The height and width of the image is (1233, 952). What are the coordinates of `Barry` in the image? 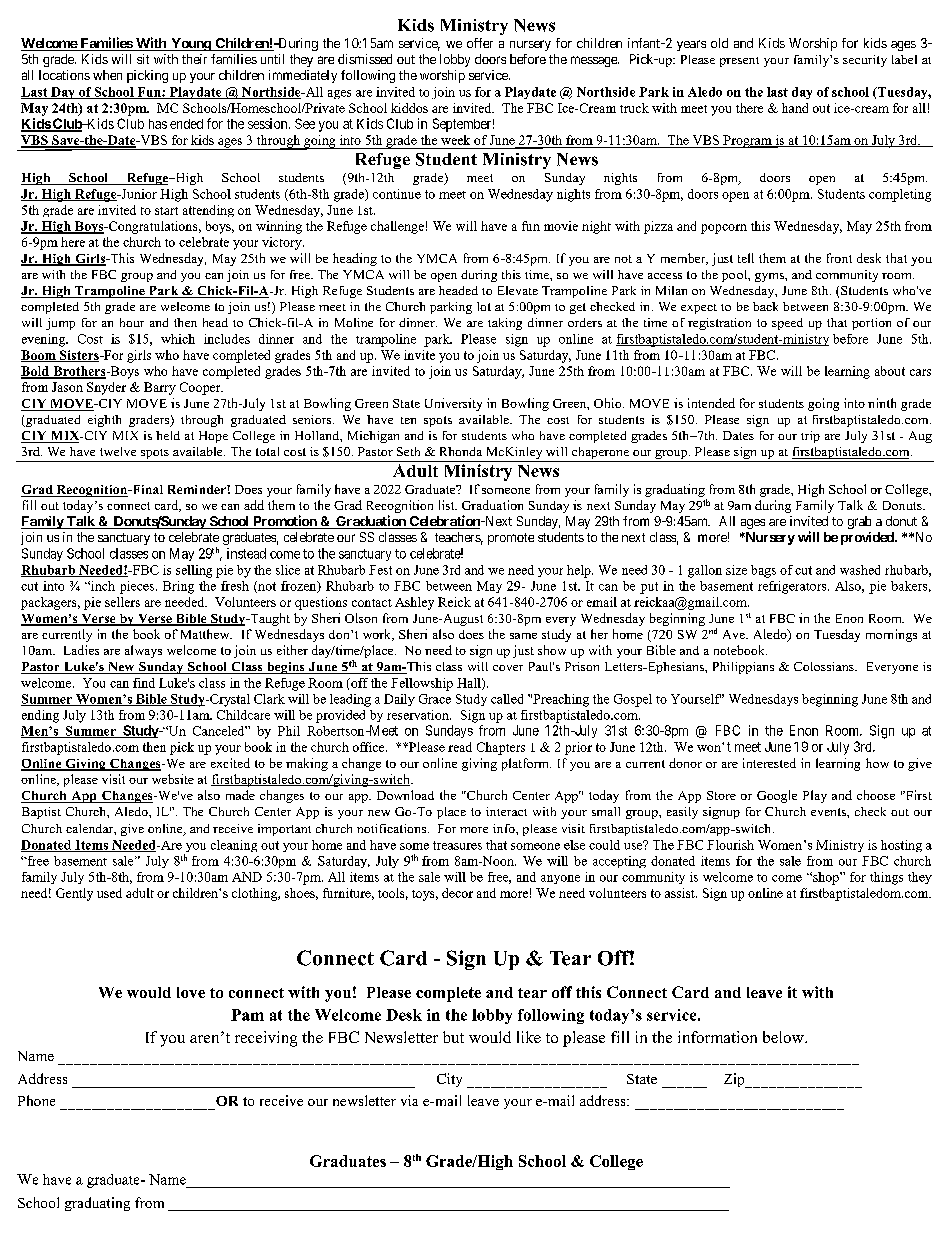 It's located at (160, 388).
